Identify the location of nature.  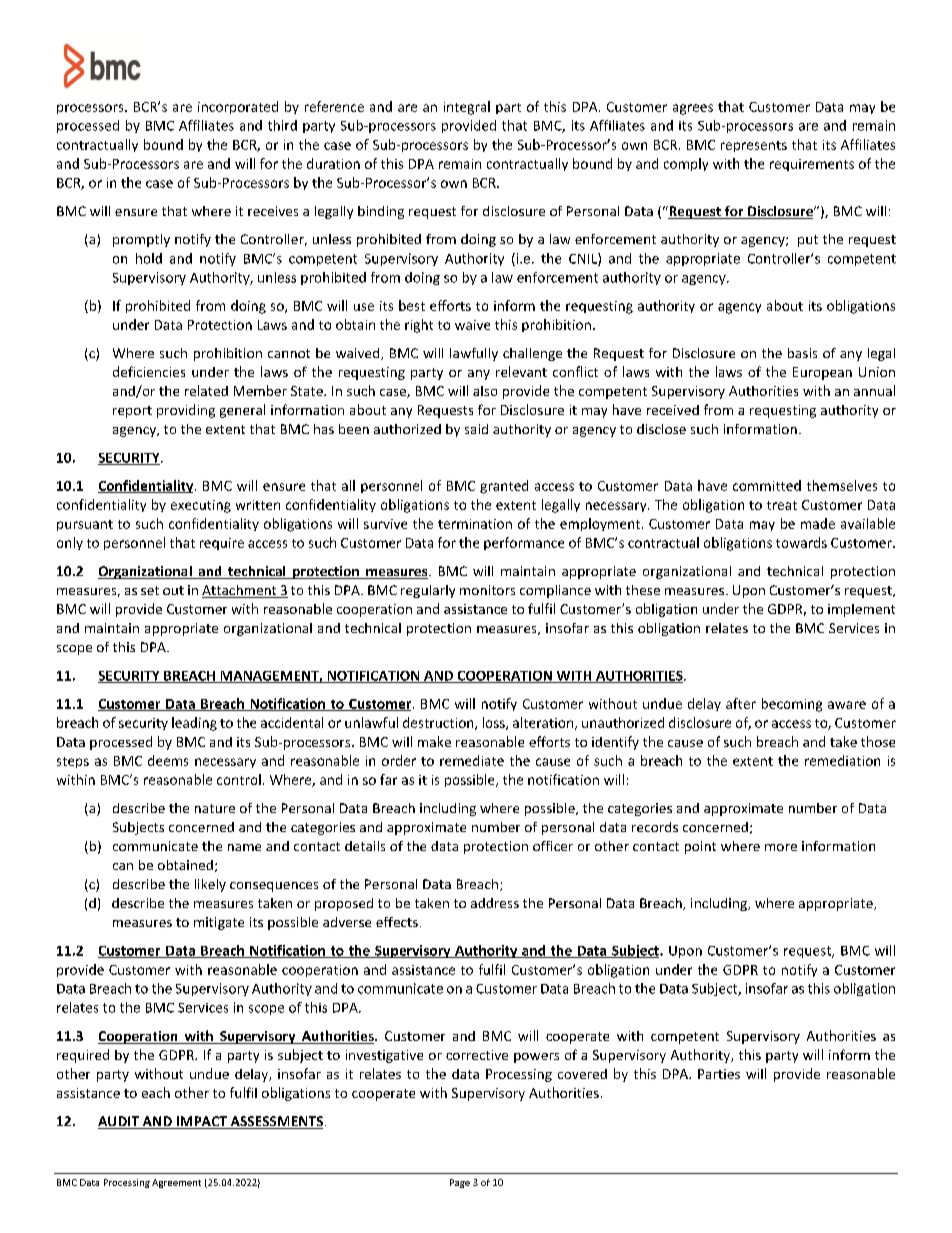
(215, 808).
